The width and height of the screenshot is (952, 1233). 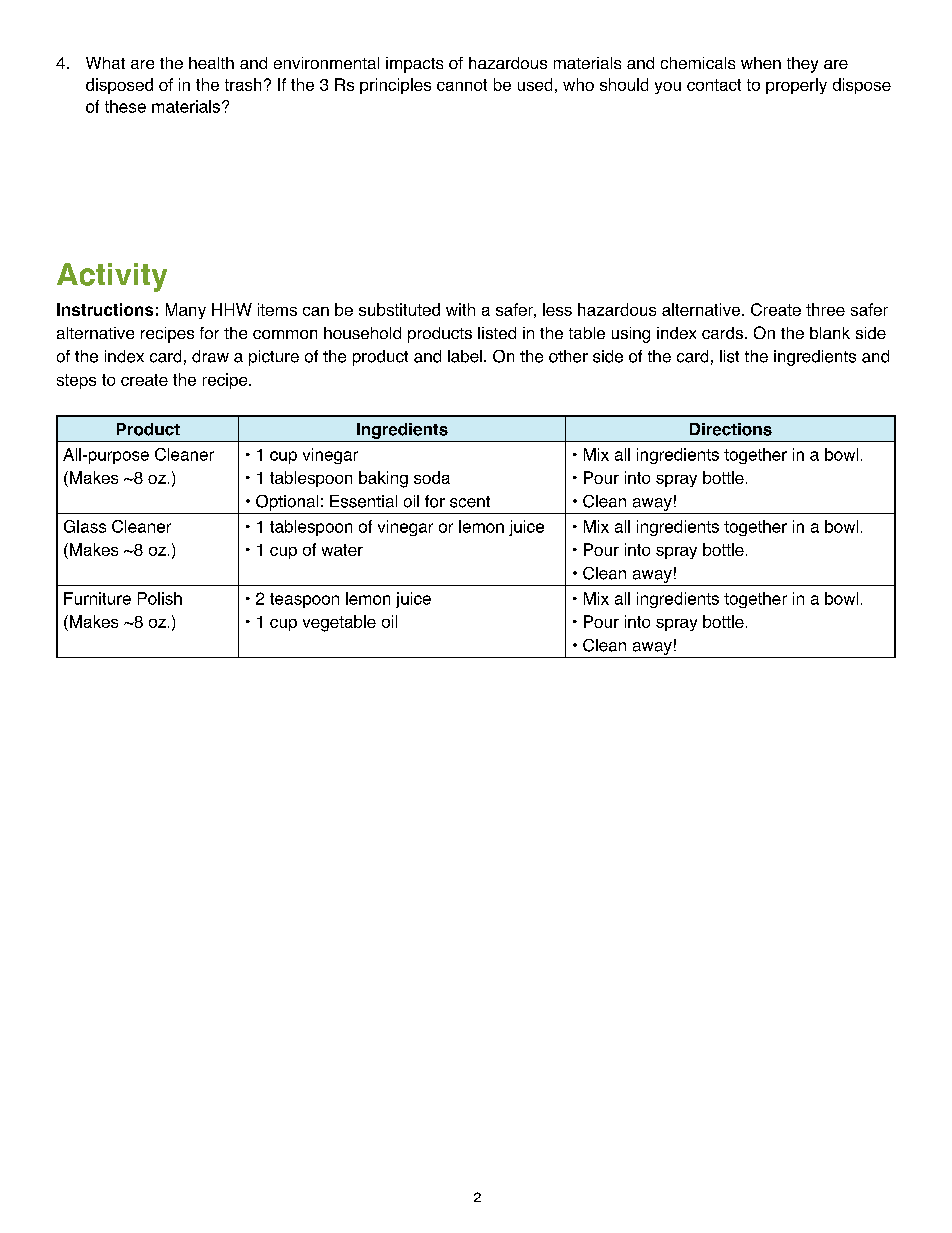 I want to click on health, so click(x=211, y=63).
